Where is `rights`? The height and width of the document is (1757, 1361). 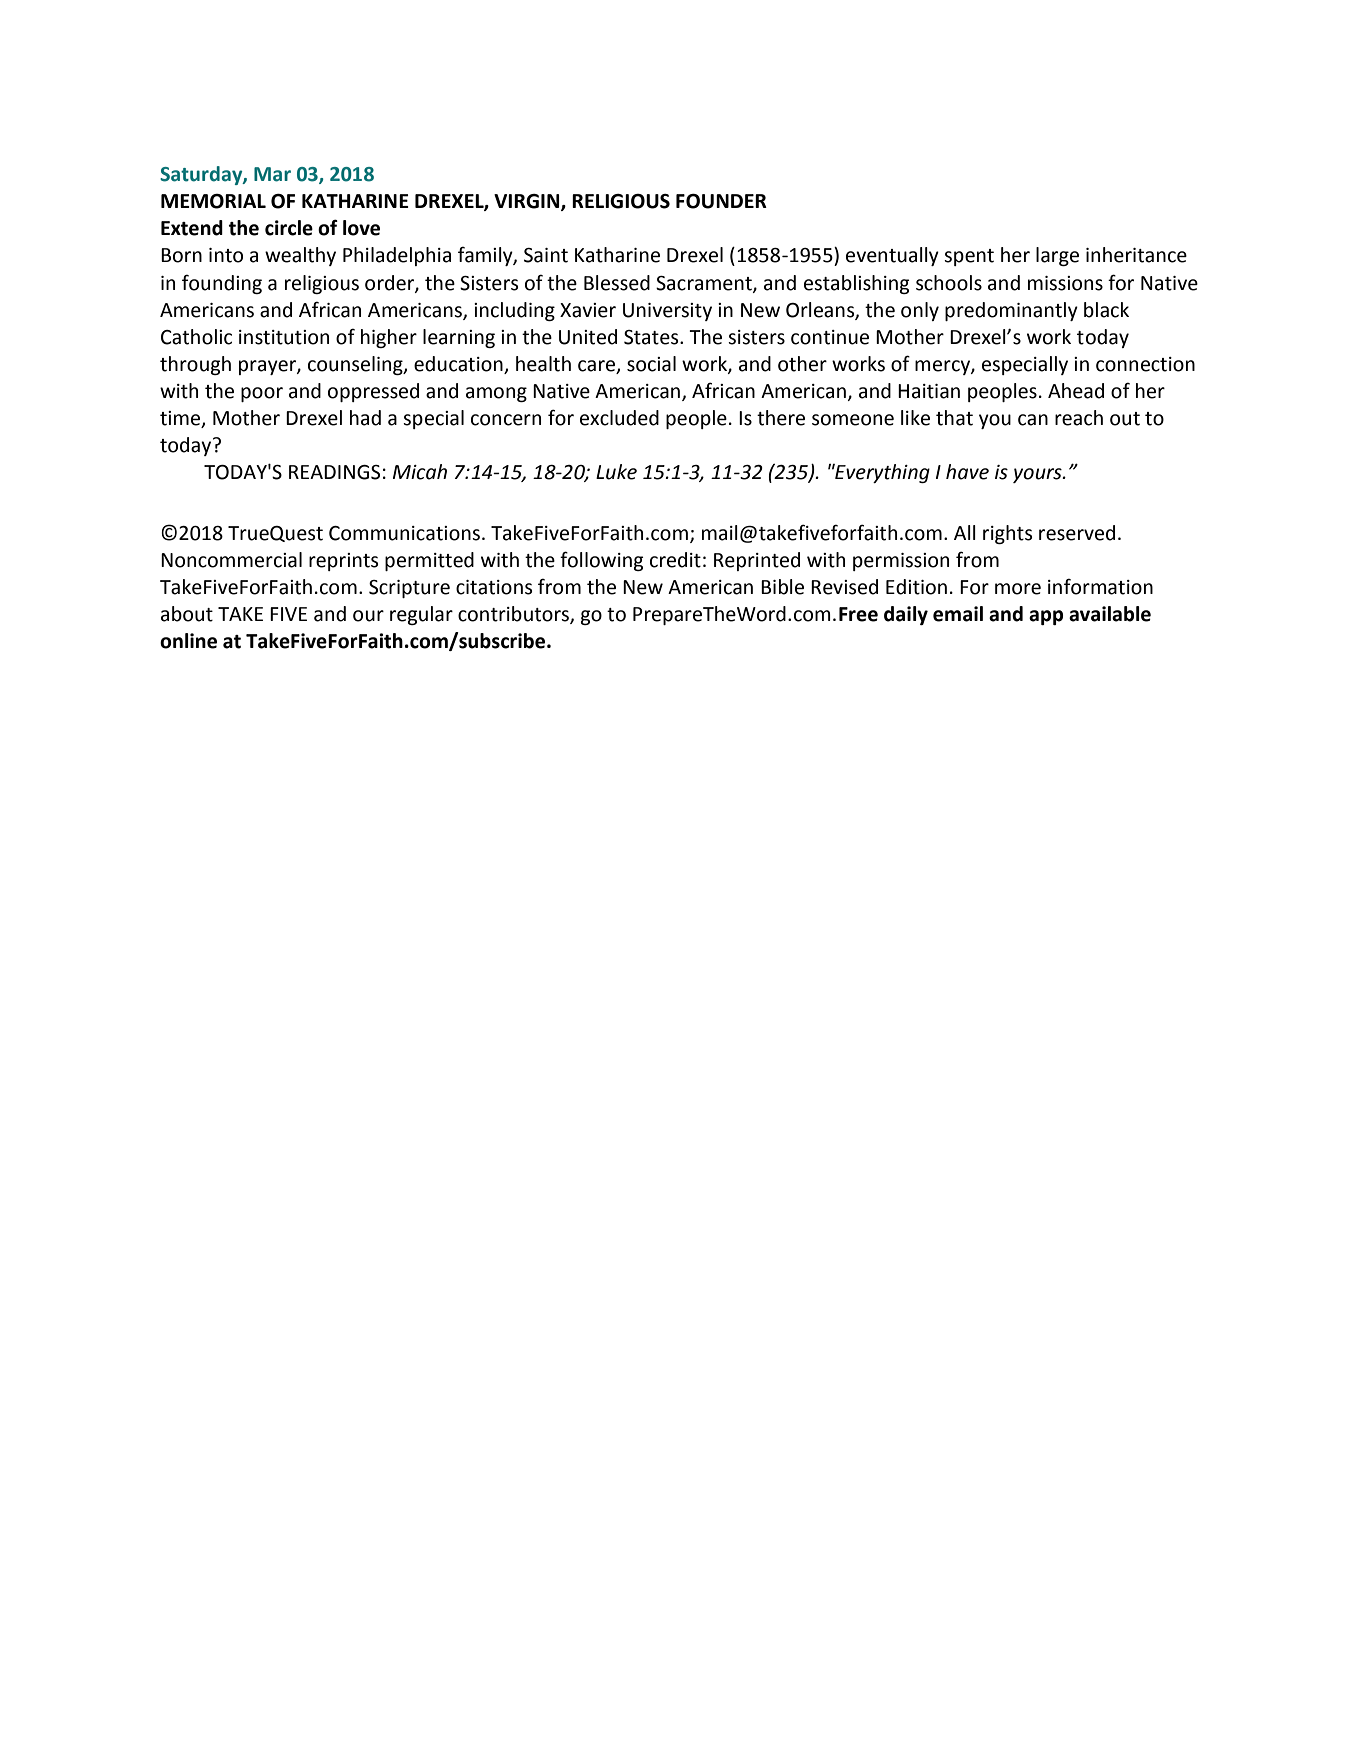
rights is located at coordinates (1007, 534).
